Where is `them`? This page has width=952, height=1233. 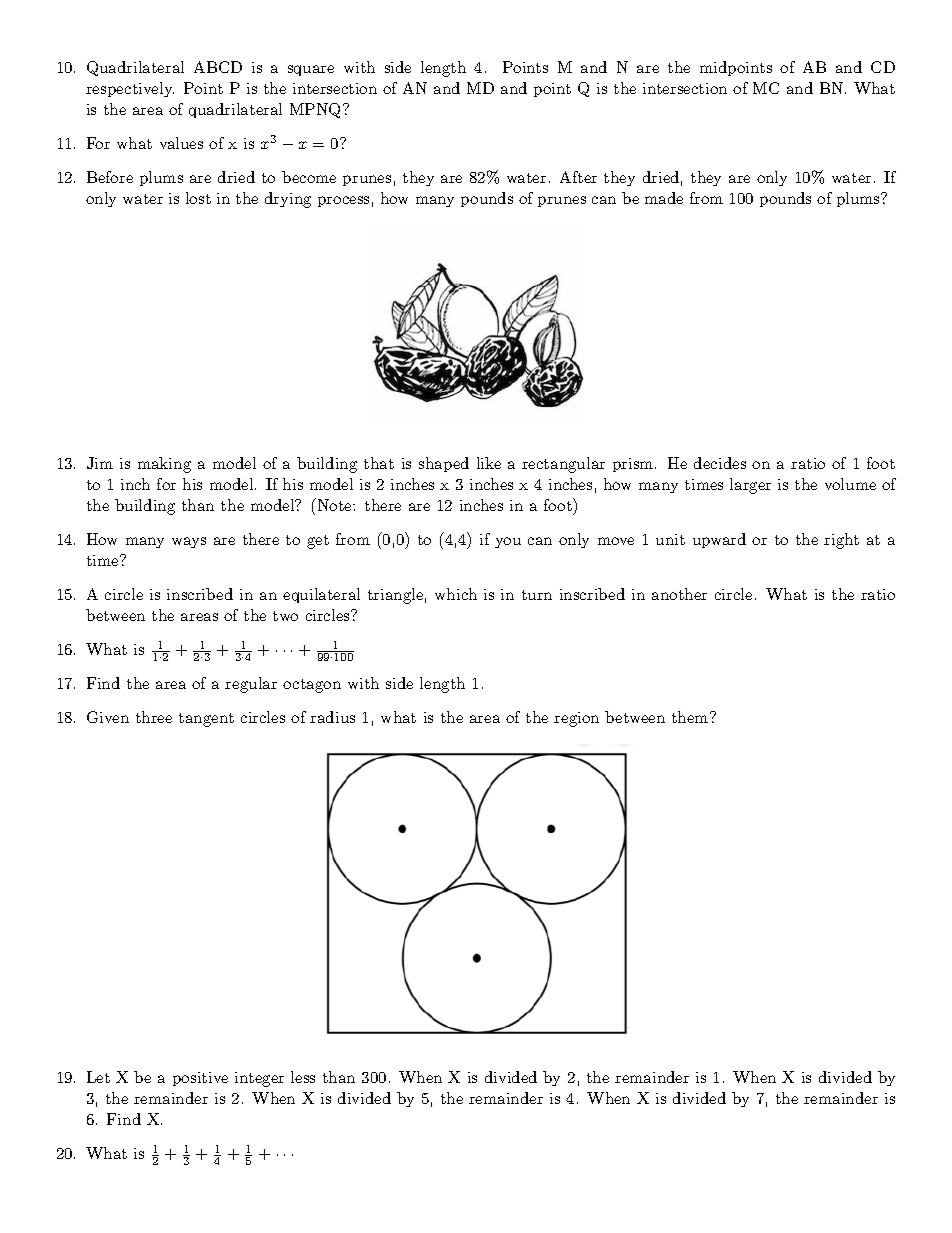
them is located at coordinates (691, 717).
